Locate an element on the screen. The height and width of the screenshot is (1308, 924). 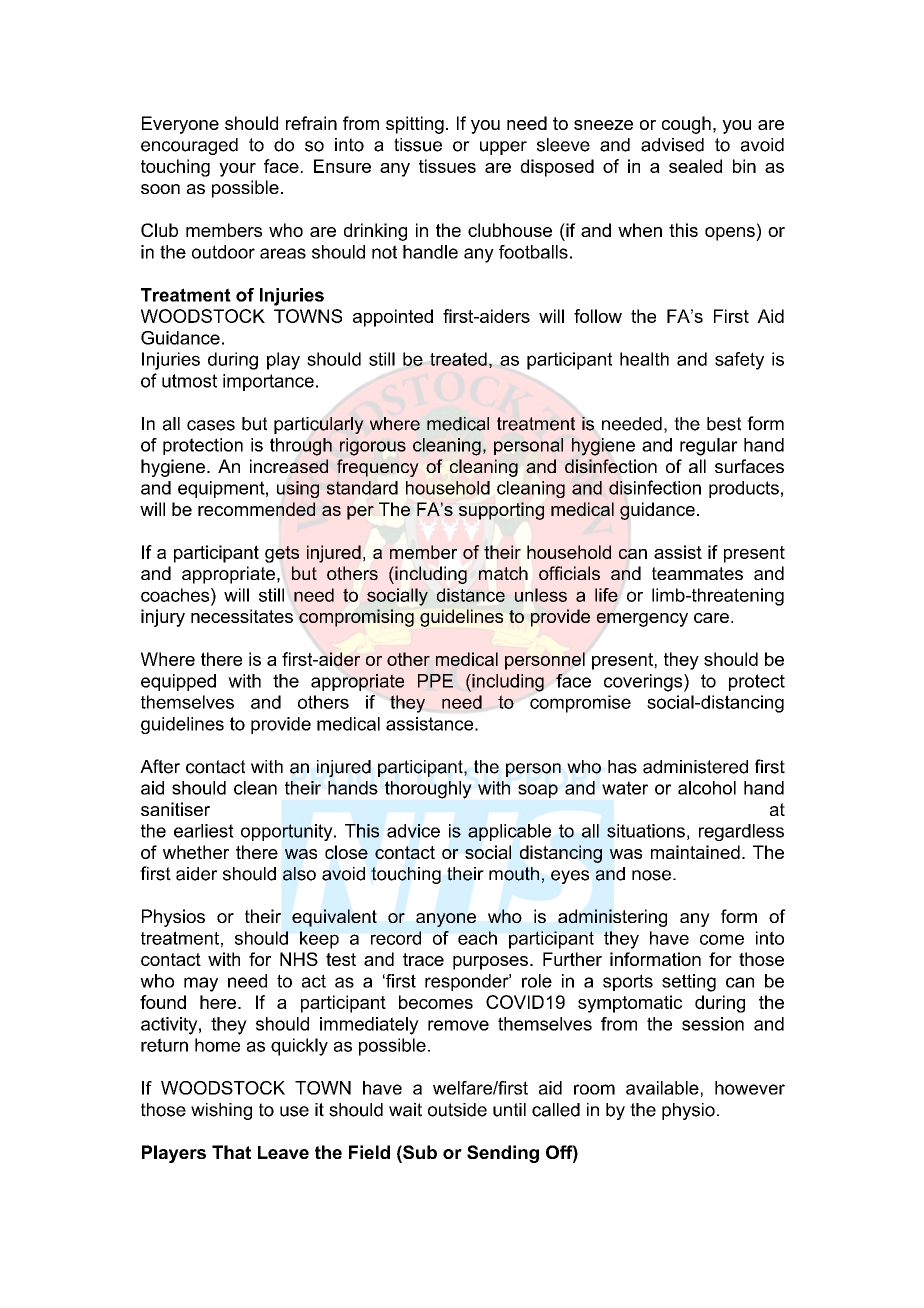
treated is located at coordinates (458, 359).
